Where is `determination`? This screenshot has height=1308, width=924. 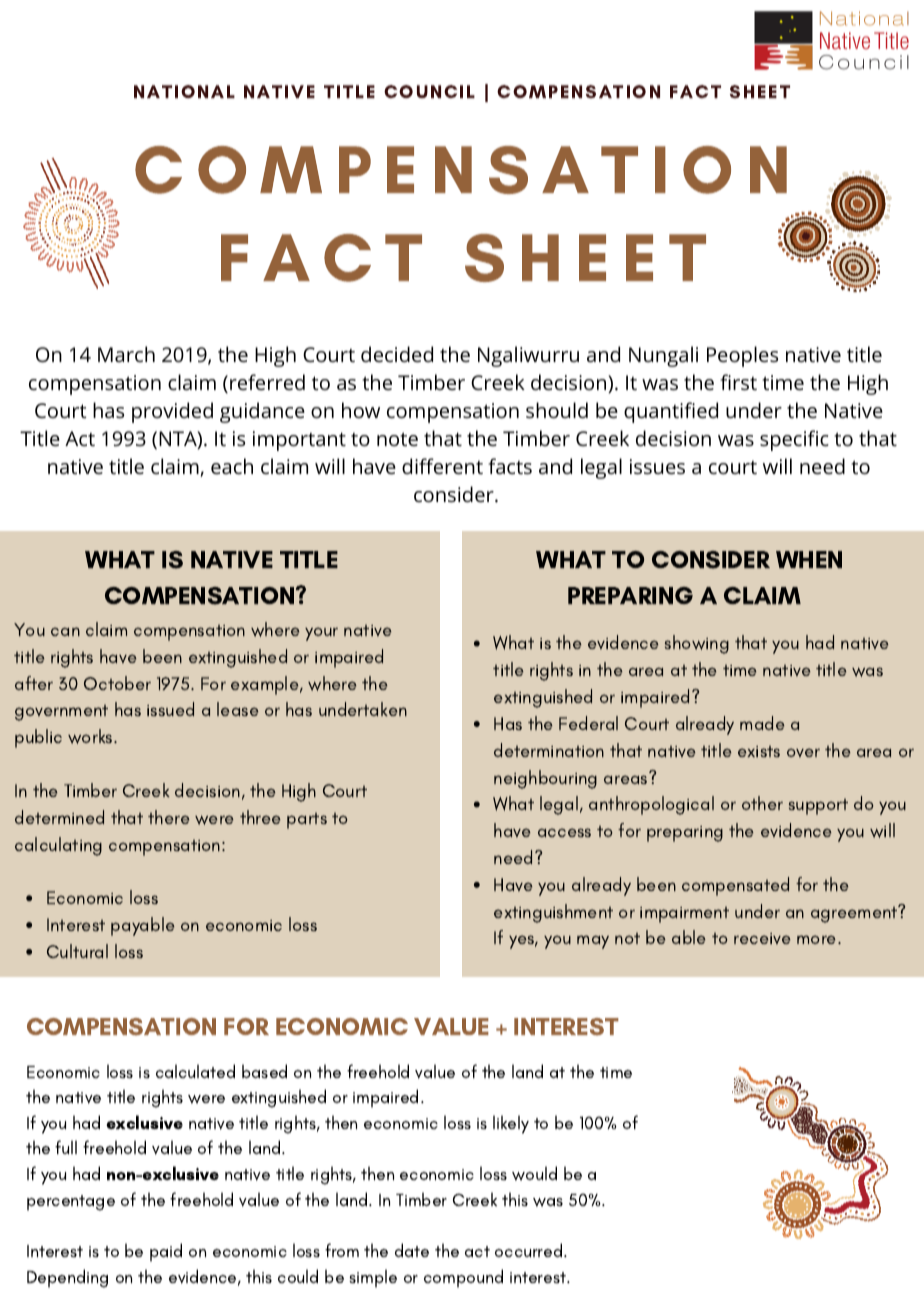
determination is located at coordinates (549, 750).
